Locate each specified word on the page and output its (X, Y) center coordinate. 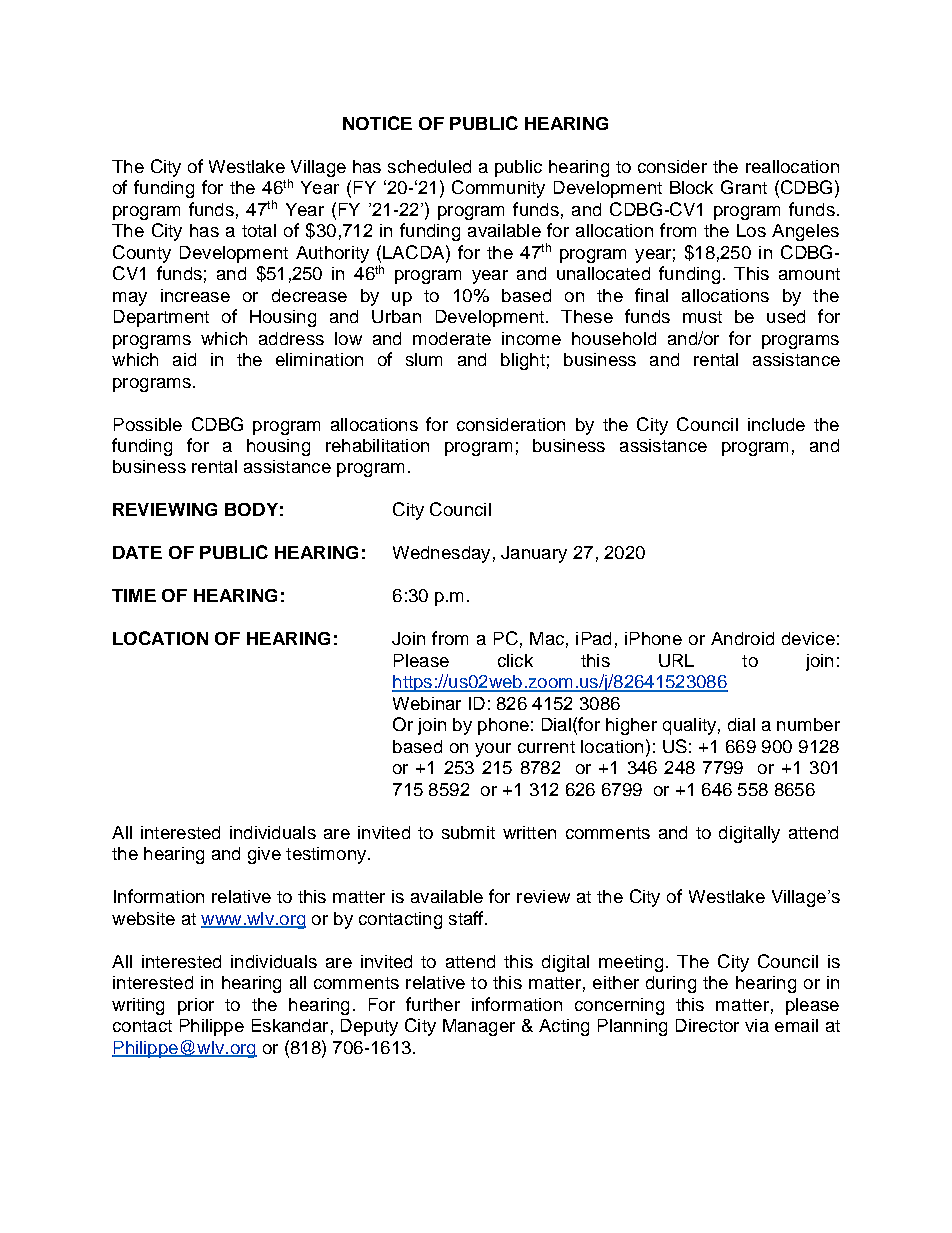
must (702, 317)
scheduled (429, 166)
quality (689, 726)
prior (196, 1006)
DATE (137, 552)
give (264, 855)
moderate (452, 338)
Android (742, 638)
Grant (744, 187)
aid (184, 359)
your (493, 750)
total (259, 230)
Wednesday (441, 554)
